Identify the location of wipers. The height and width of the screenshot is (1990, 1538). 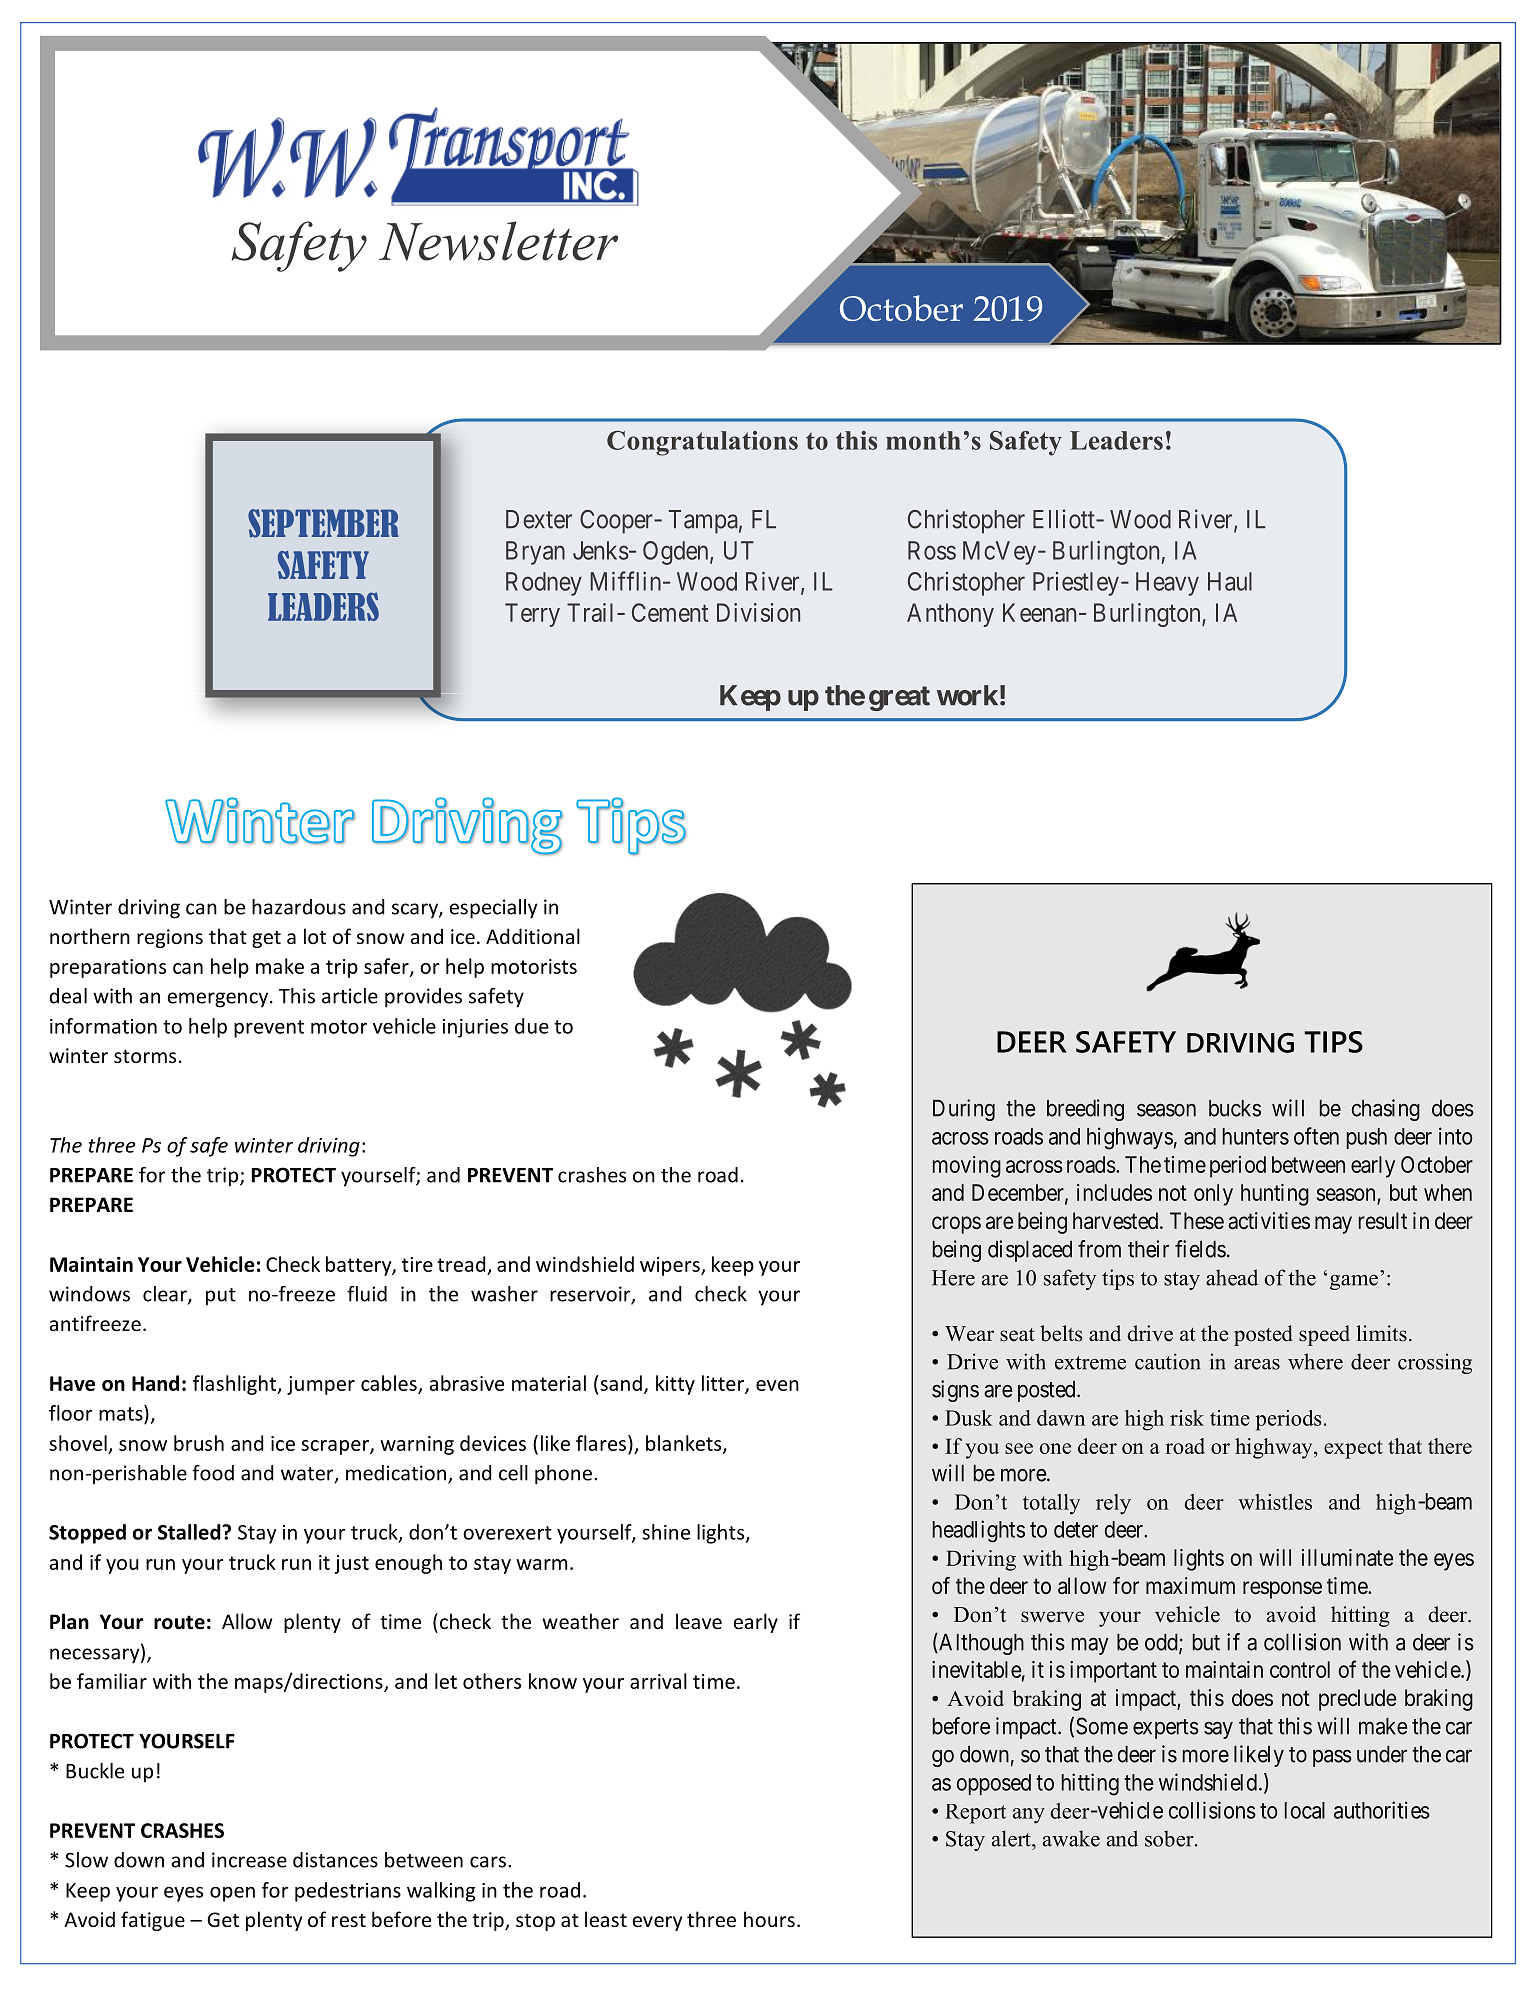
(671, 1266).
